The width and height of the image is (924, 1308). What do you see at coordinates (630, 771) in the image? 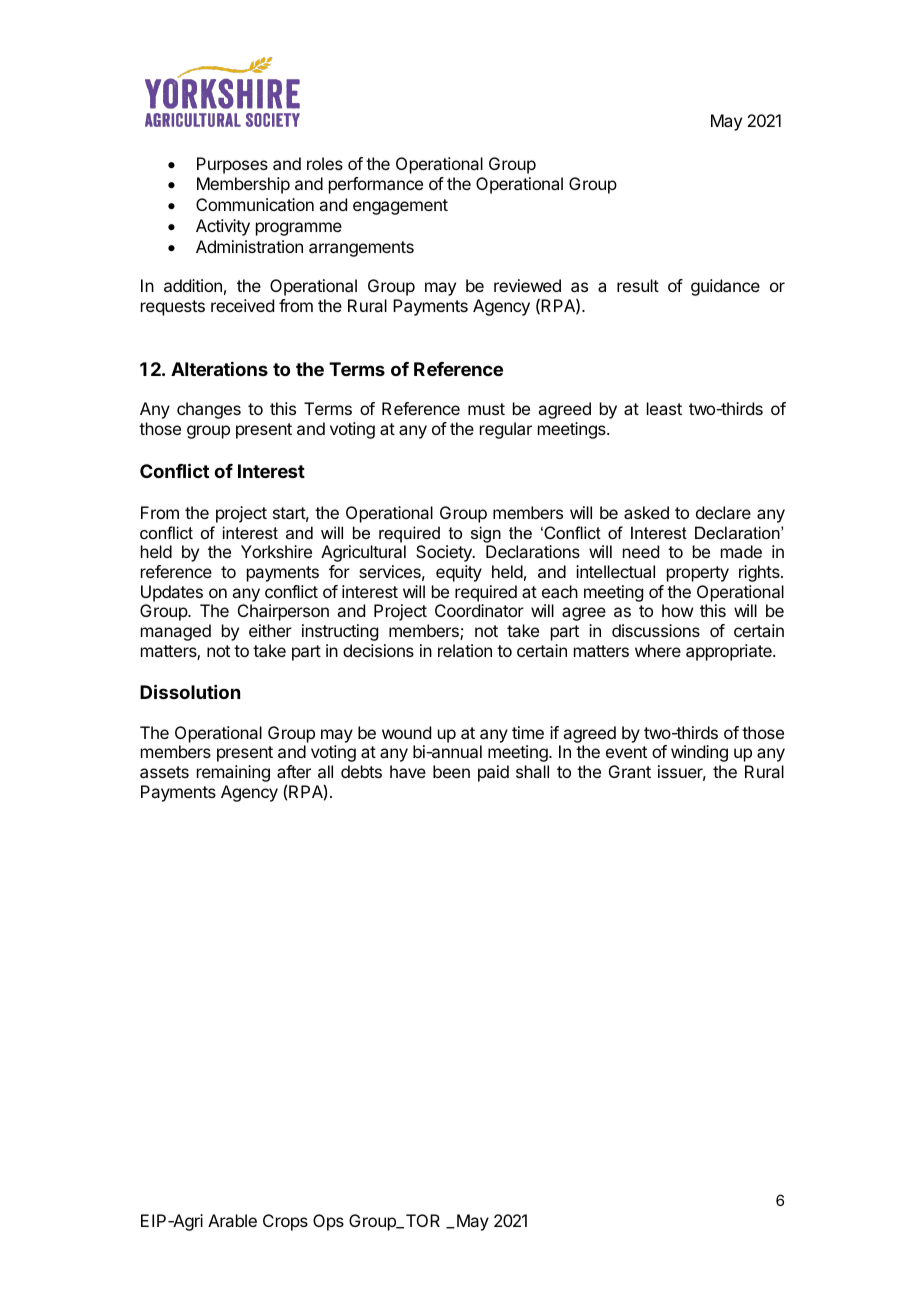
I see `Grant` at bounding box center [630, 771].
